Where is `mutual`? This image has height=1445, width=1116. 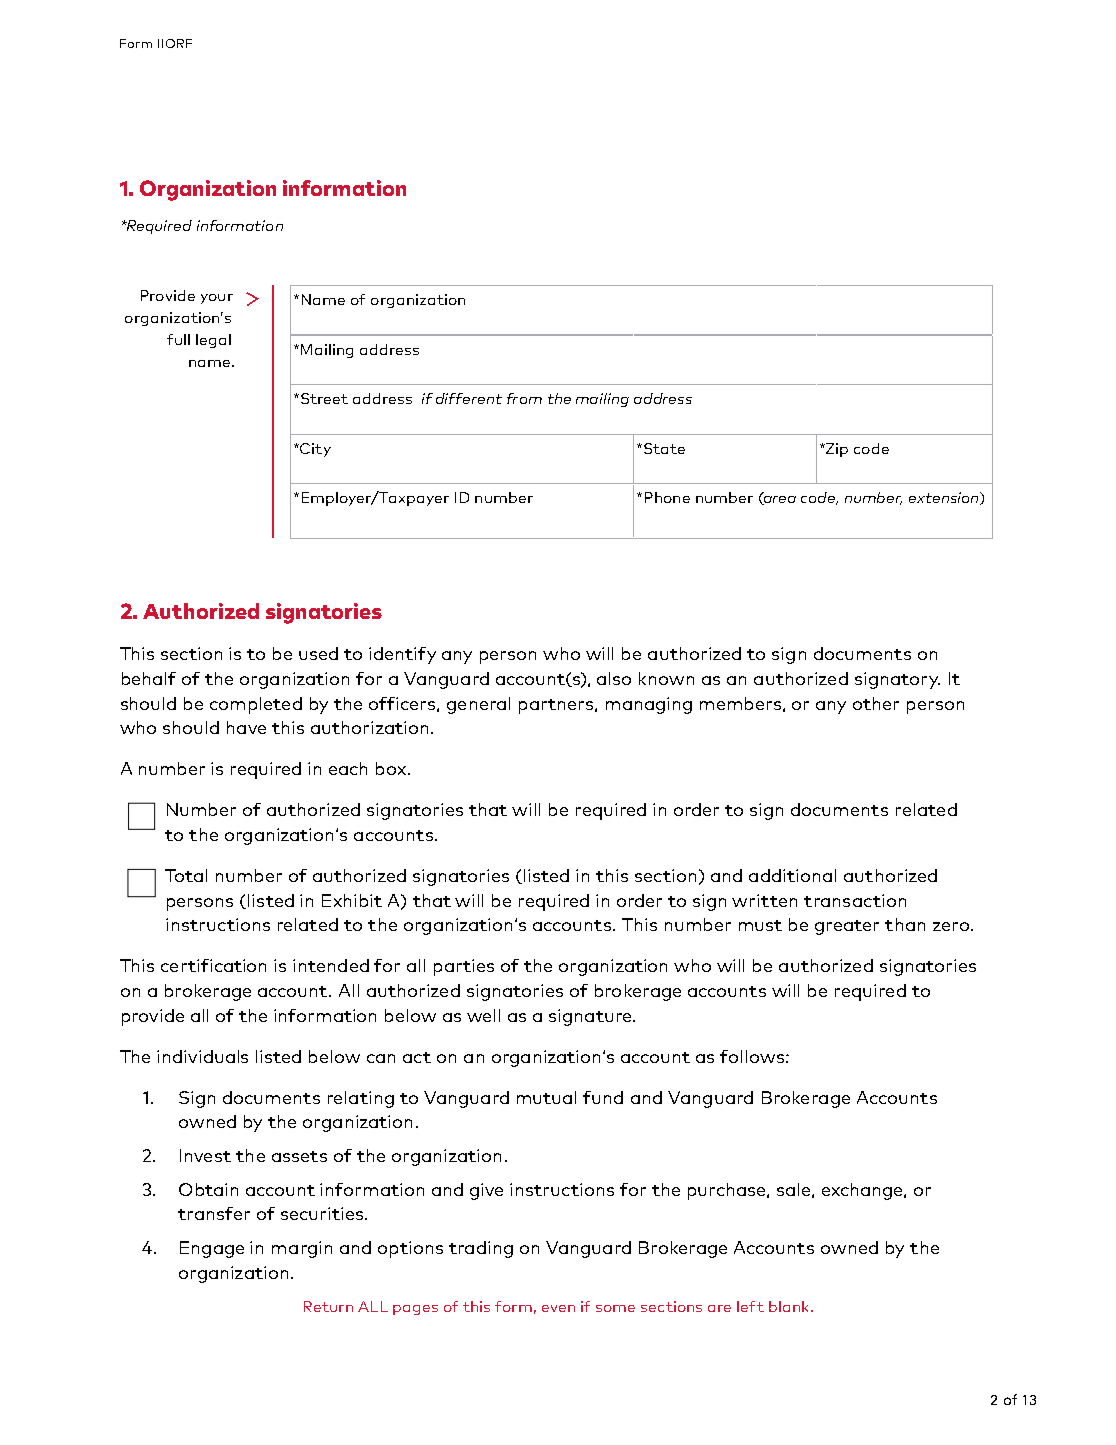 mutual is located at coordinates (546, 1097).
